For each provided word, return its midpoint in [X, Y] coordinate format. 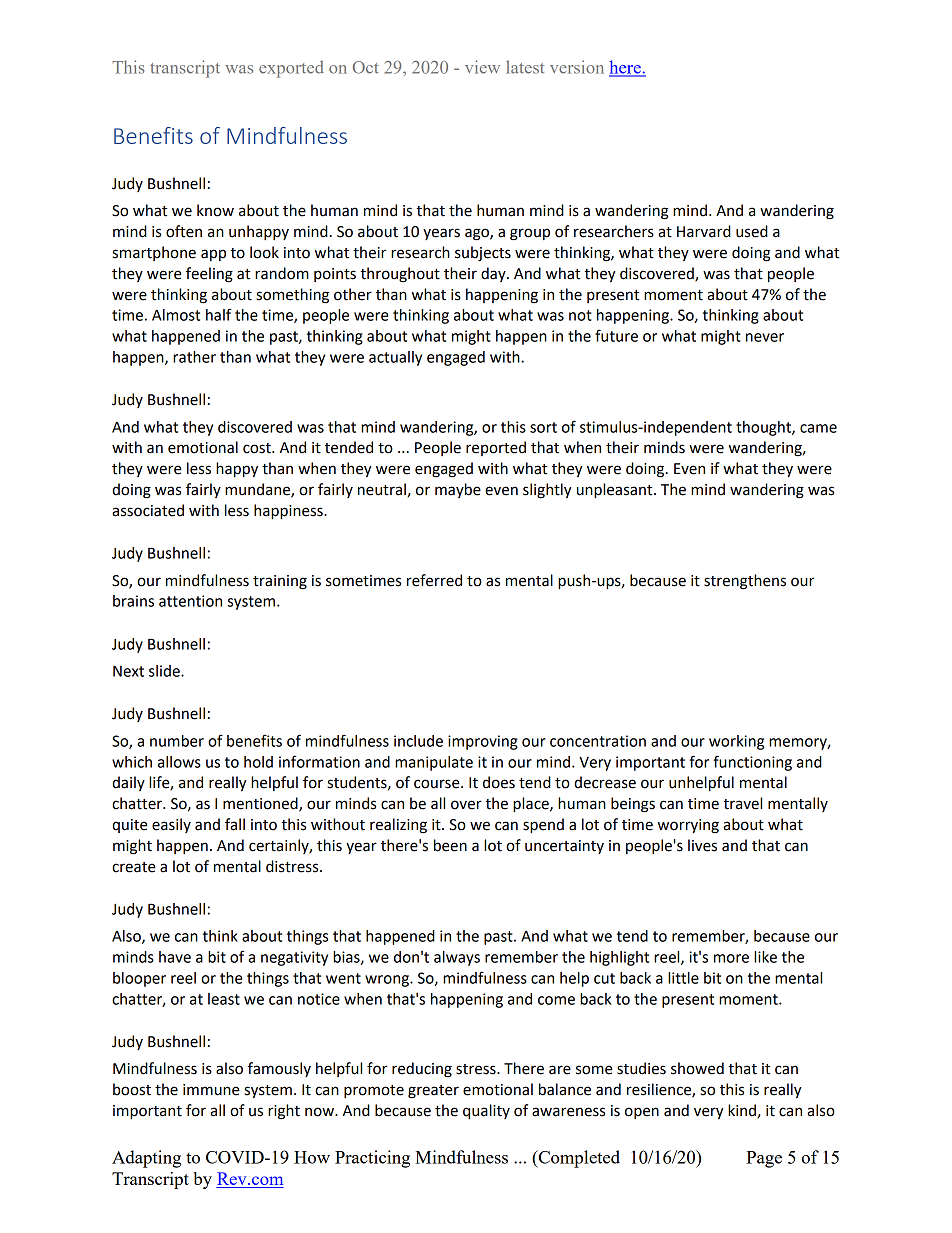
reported [496, 448]
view [482, 67]
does [499, 782]
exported [291, 69]
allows [179, 762]
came [818, 428]
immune [211, 1090]
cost [258, 448]
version [577, 67]
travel [742, 803]
